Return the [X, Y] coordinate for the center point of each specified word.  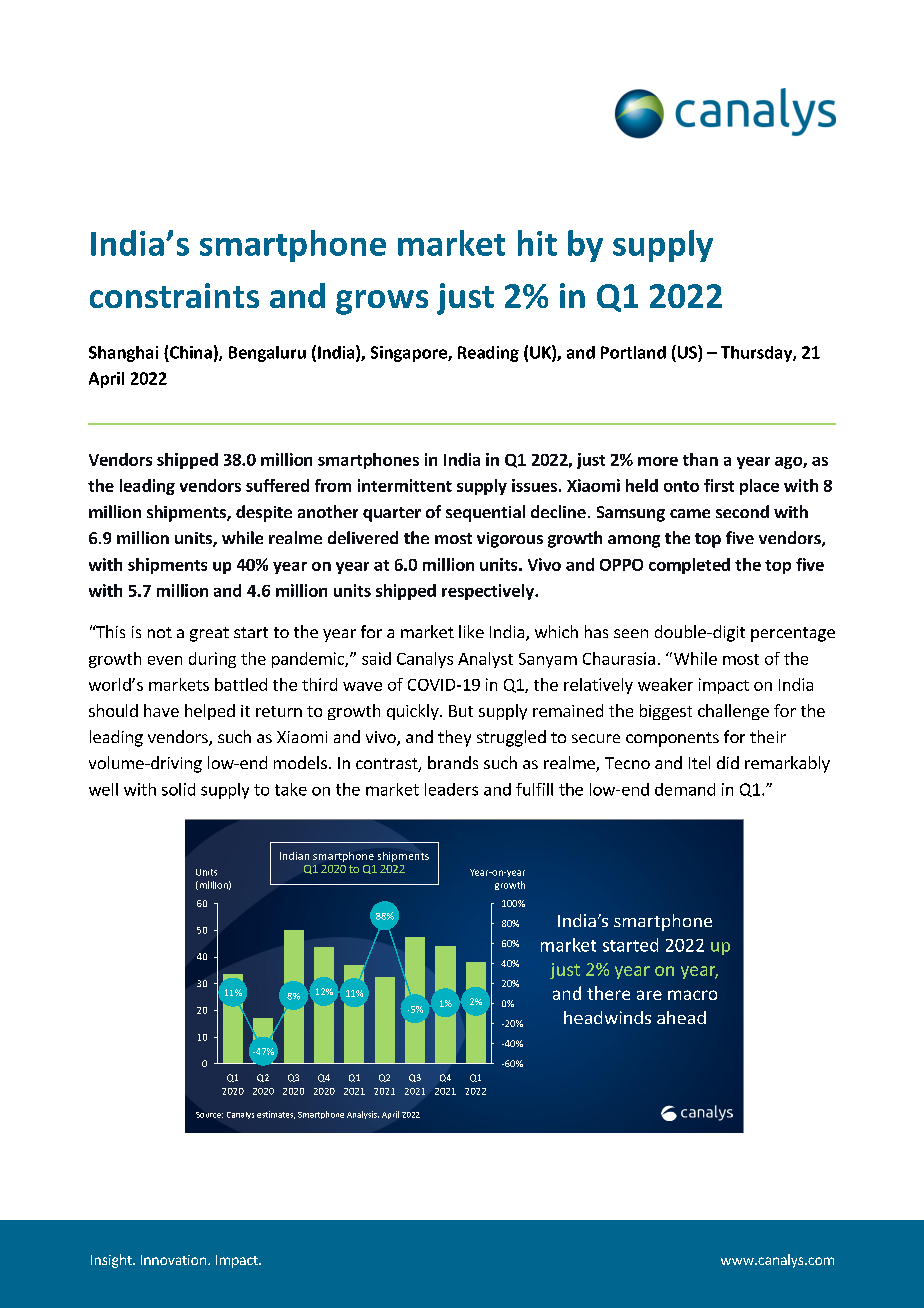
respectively [489, 592]
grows [382, 302]
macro [692, 995]
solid [178, 789]
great [209, 634]
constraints [174, 295]
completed [689, 566]
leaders [451, 789]
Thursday [757, 354]
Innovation [173, 1260]
